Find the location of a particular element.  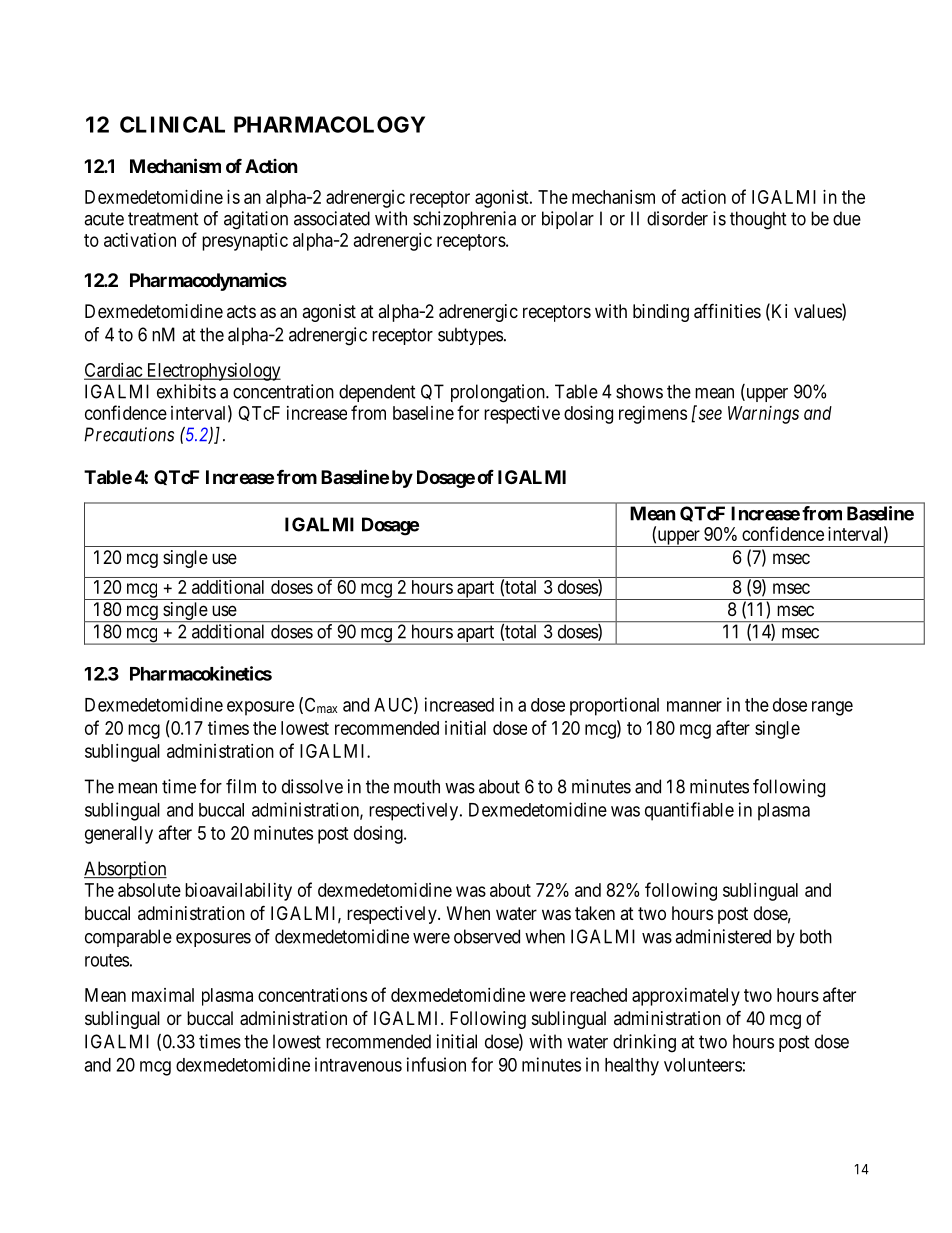

infusion is located at coordinates (436, 1064).
